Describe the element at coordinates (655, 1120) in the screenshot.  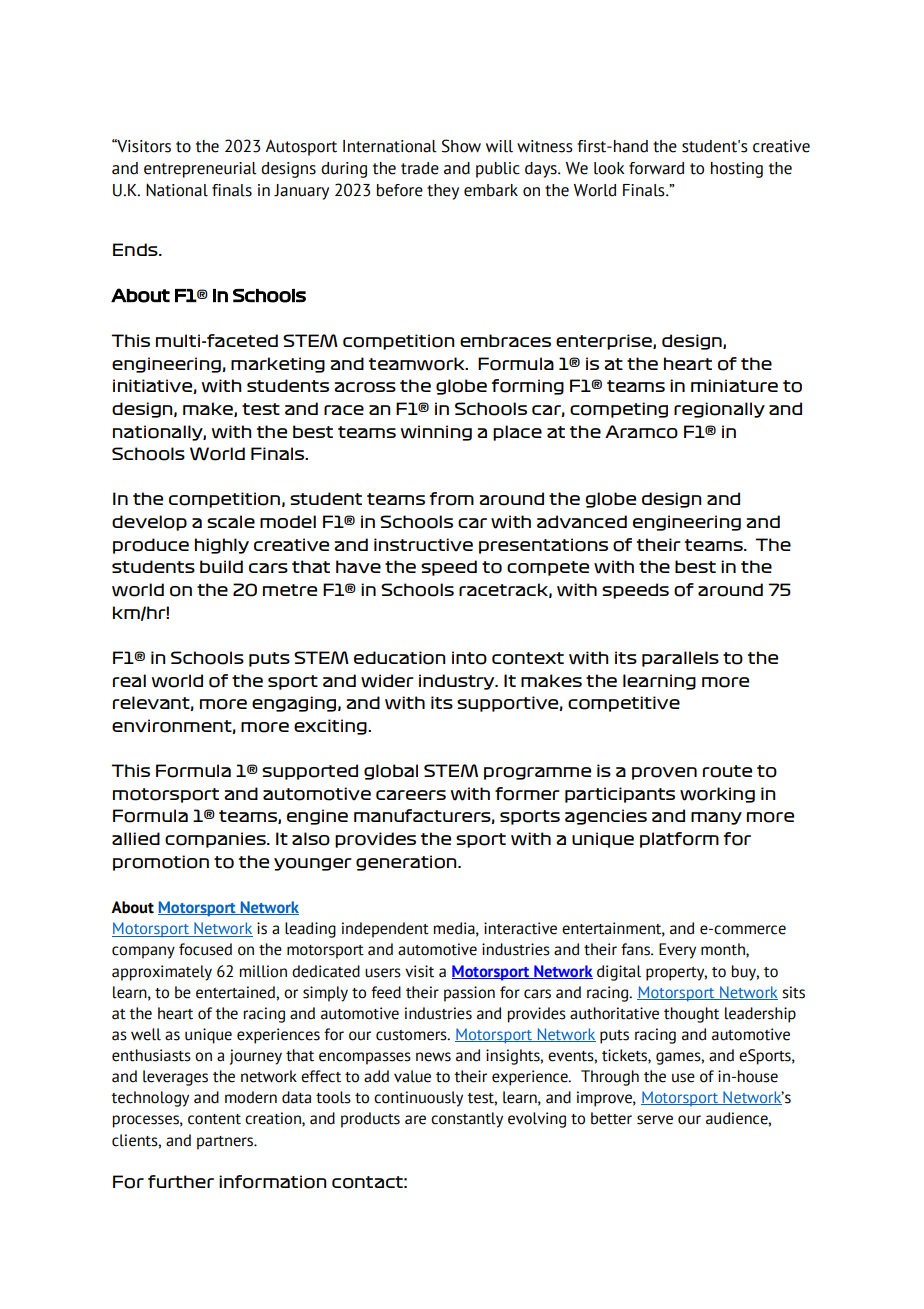
I see `serve` at that location.
